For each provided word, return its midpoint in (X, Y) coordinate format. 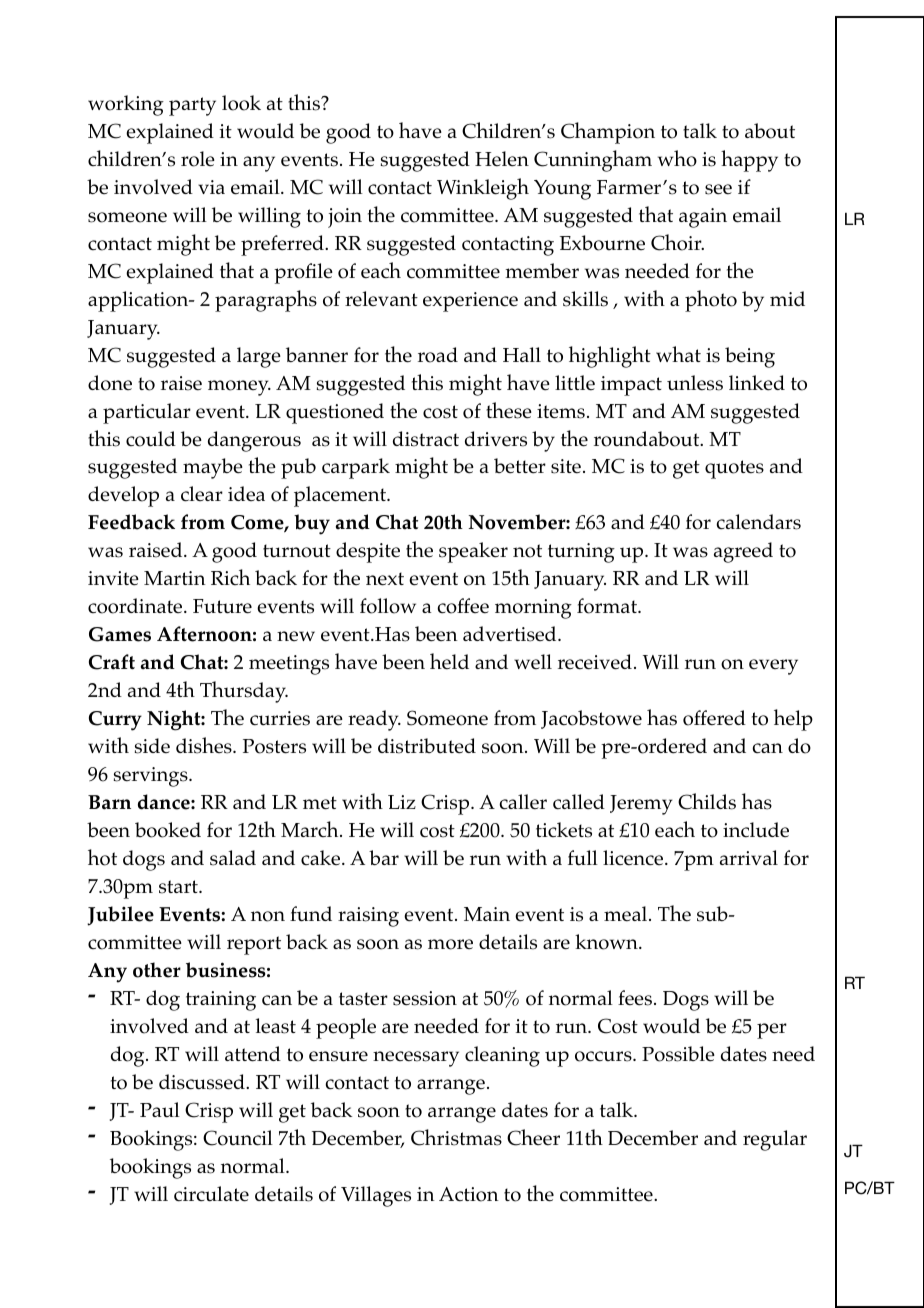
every (773, 667)
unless (695, 383)
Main (487, 914)
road (438, 355)
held (449, 661)
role (198, 159)
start (179, 887)
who (677, 158)
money (239, 388)
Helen (502, 159)
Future (222, 606)
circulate (211, 1194)
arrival (749, 857)
